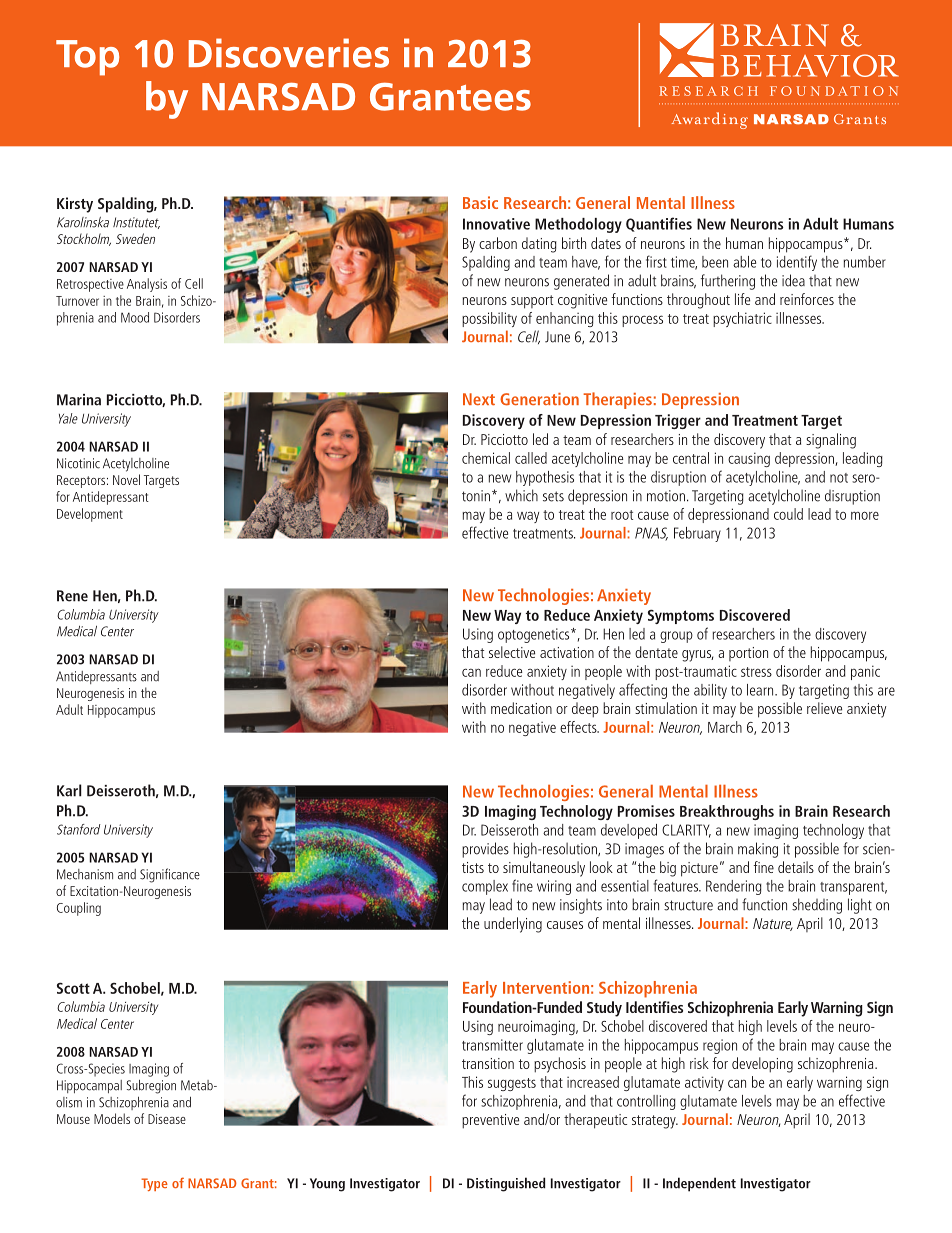 This screenshot has width=952, height=1233. Describe the element at coordinates (490, 1121) in the screenshot. I see `preventive` at that location.
